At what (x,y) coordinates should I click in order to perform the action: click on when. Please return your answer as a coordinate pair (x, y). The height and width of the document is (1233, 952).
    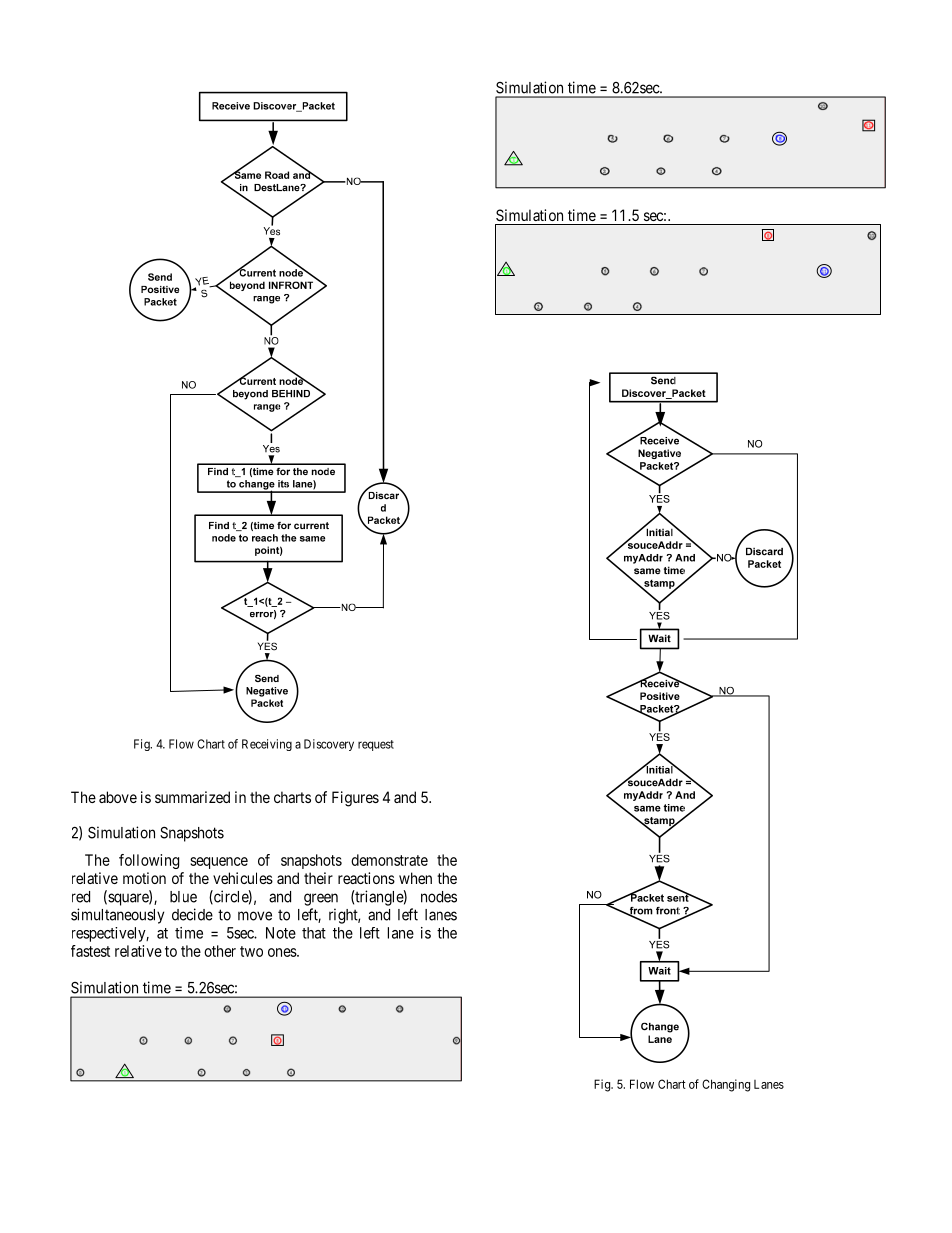
    Looking at the image, I should click on (415, 878).
